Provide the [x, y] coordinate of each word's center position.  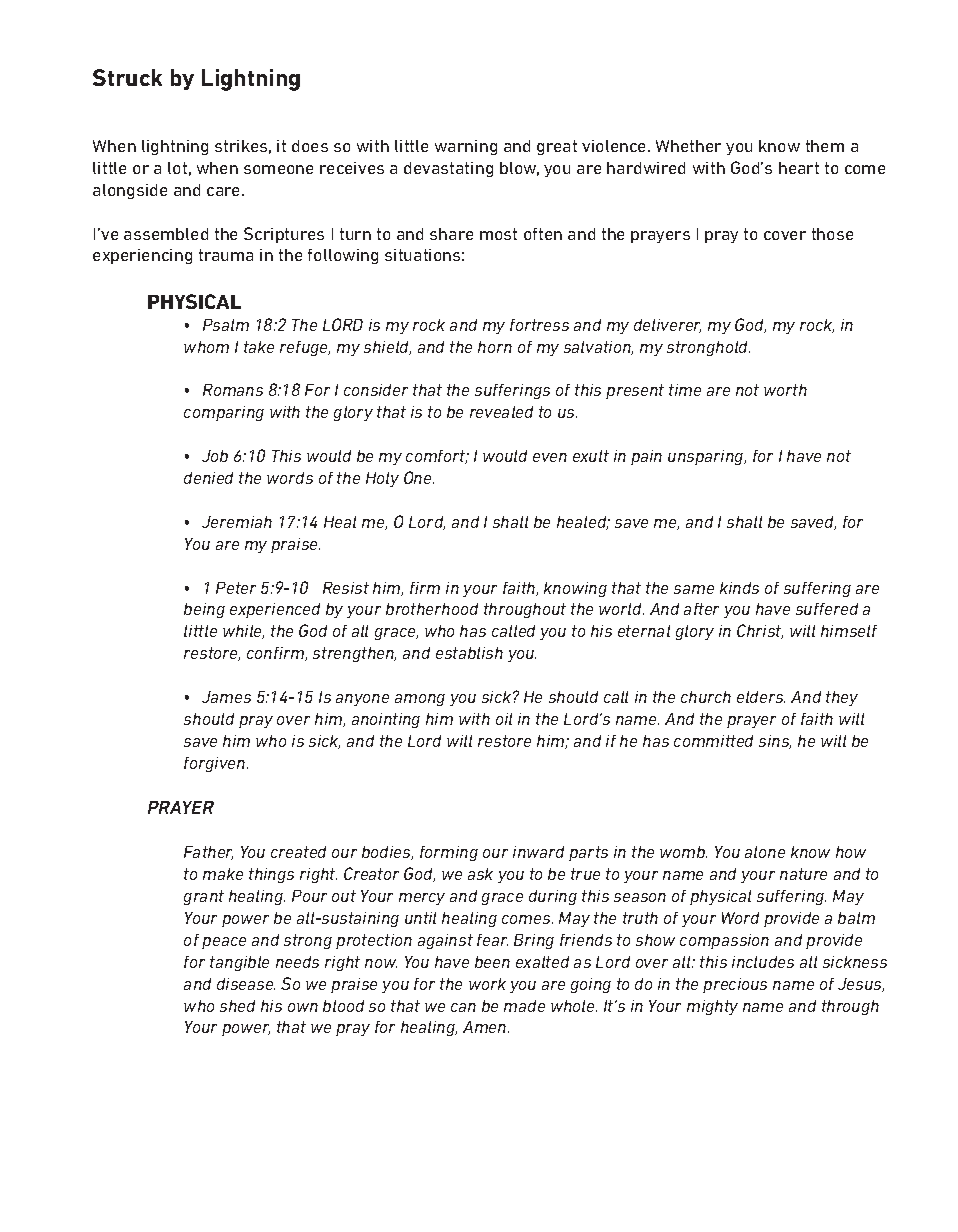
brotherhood [432, 609]
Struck [127, 77]
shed [237, 1006]
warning [466, 147]
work [487, 984]
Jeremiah [237, 522]
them [825, 146]
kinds [739, 588]
